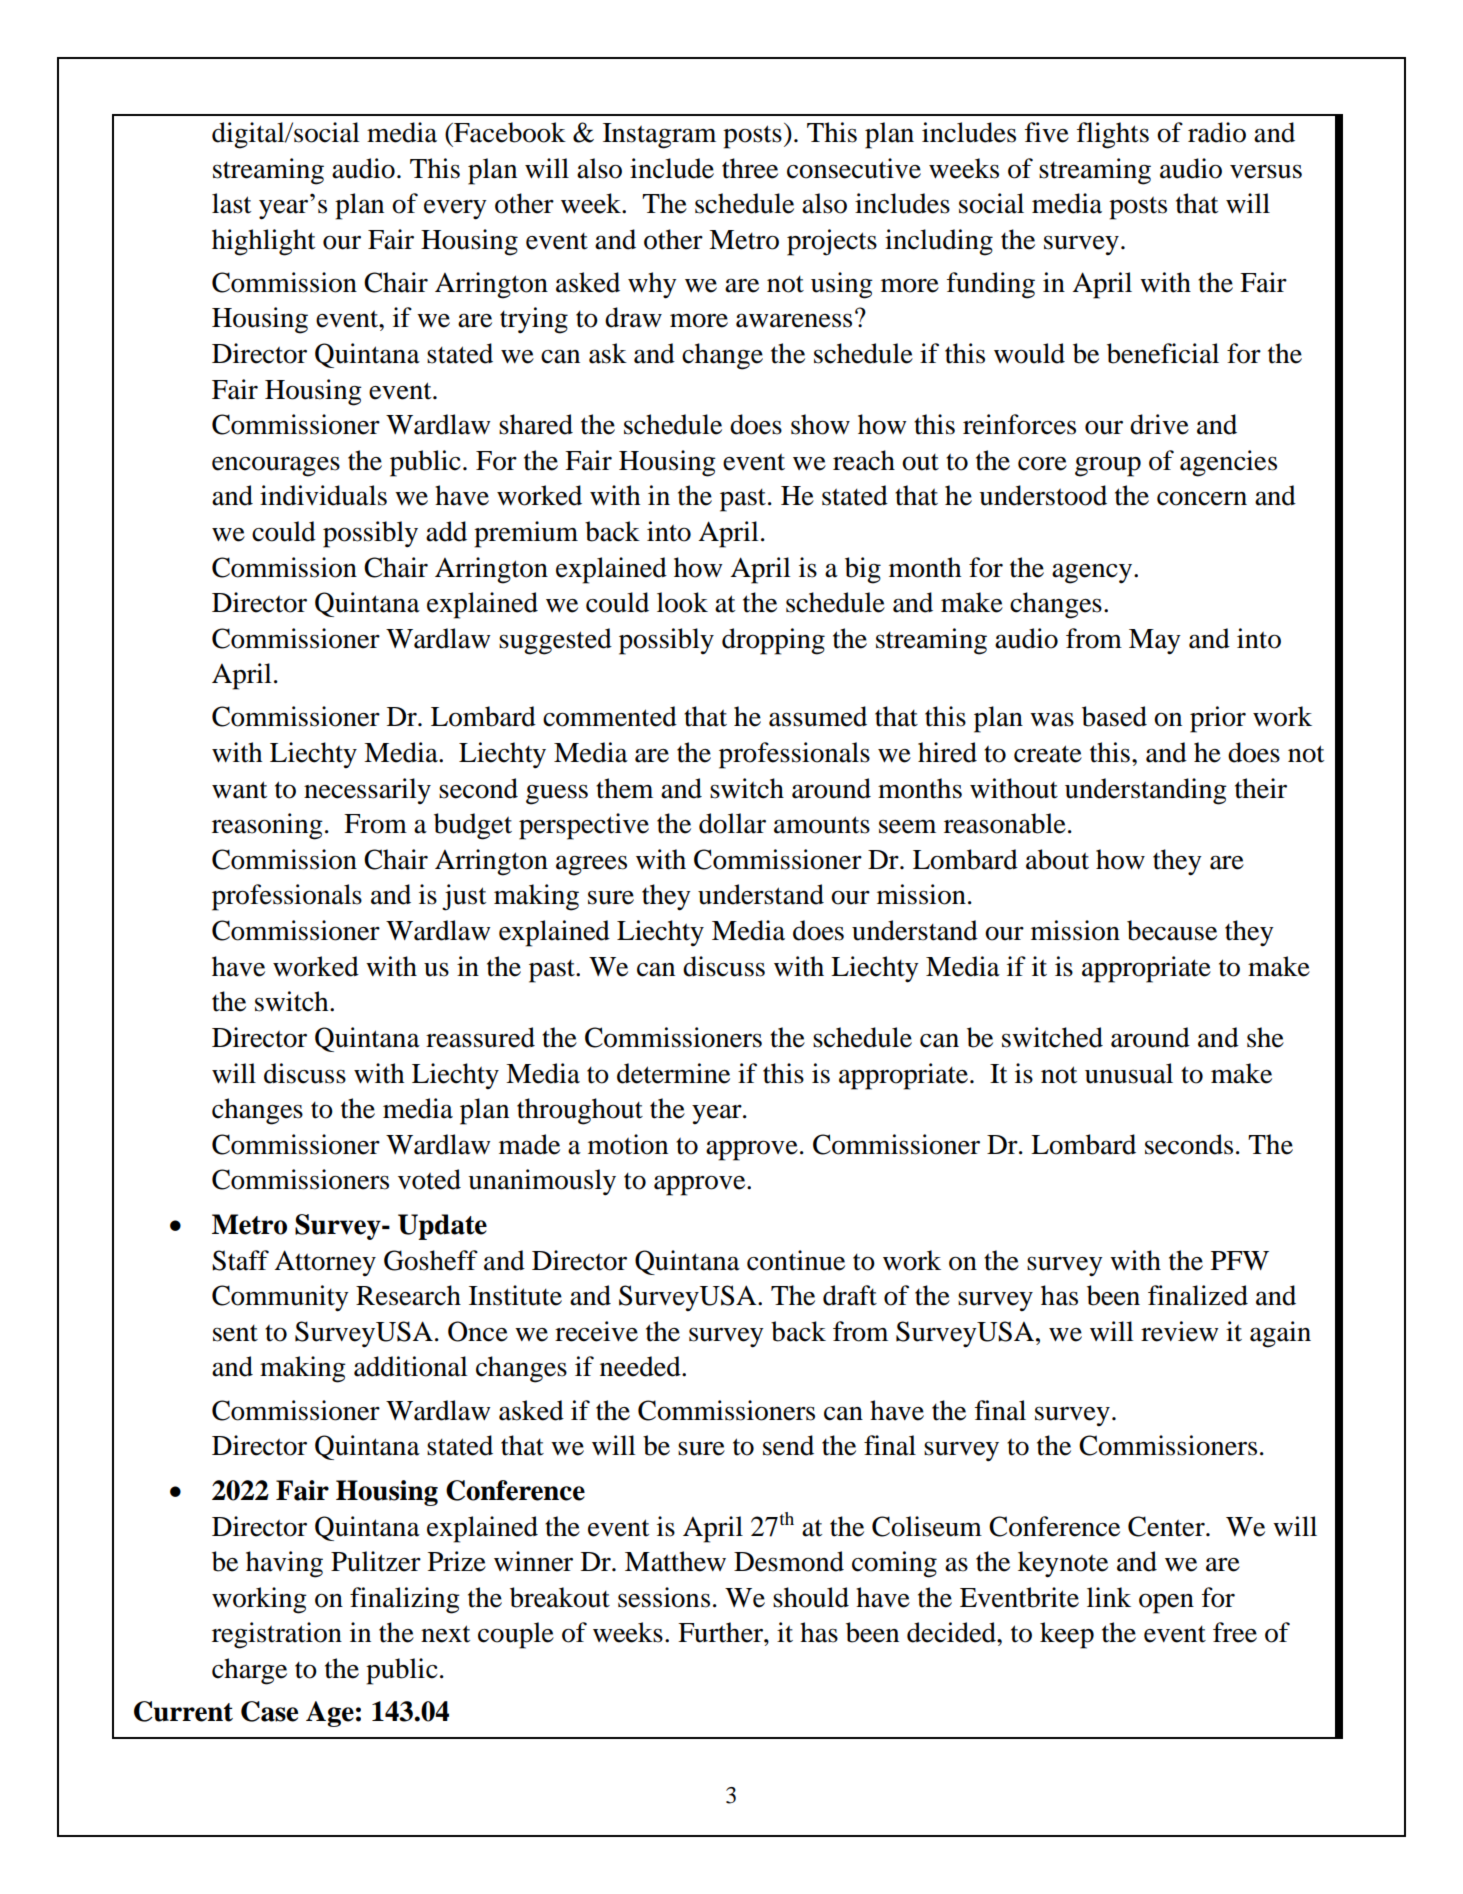 The image size is (1463, 1894). I want to click on last, so click(231, 203).
